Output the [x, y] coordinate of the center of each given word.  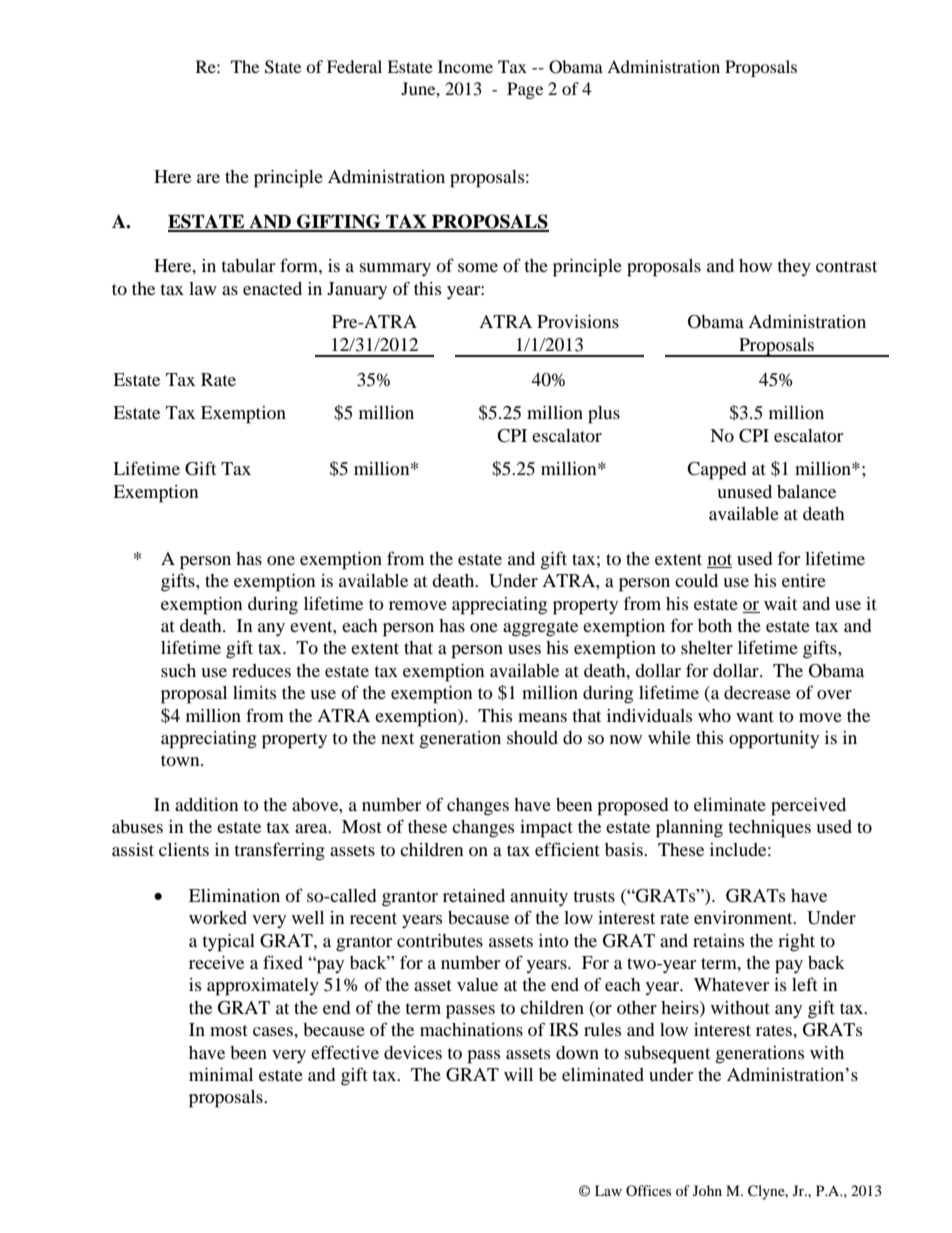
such [178, 670]
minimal [221, 1074]
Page [525, 90]
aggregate [540, 629]
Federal [354, 66]
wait [780, 603]
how [755, 265]
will [518, 1074]
